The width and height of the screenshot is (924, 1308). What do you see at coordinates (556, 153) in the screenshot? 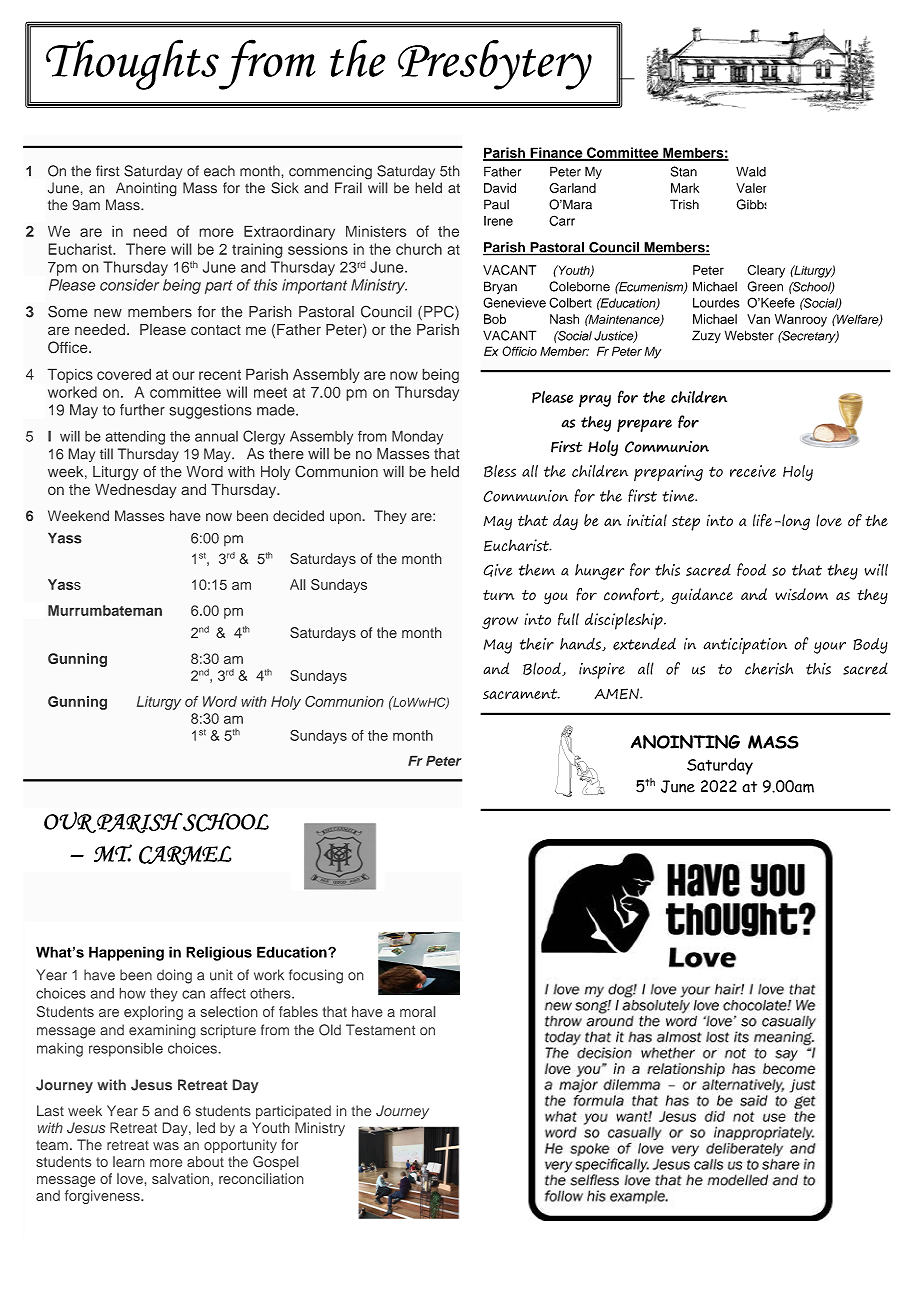
I see `Finance` at bounding box center [556, 153].
